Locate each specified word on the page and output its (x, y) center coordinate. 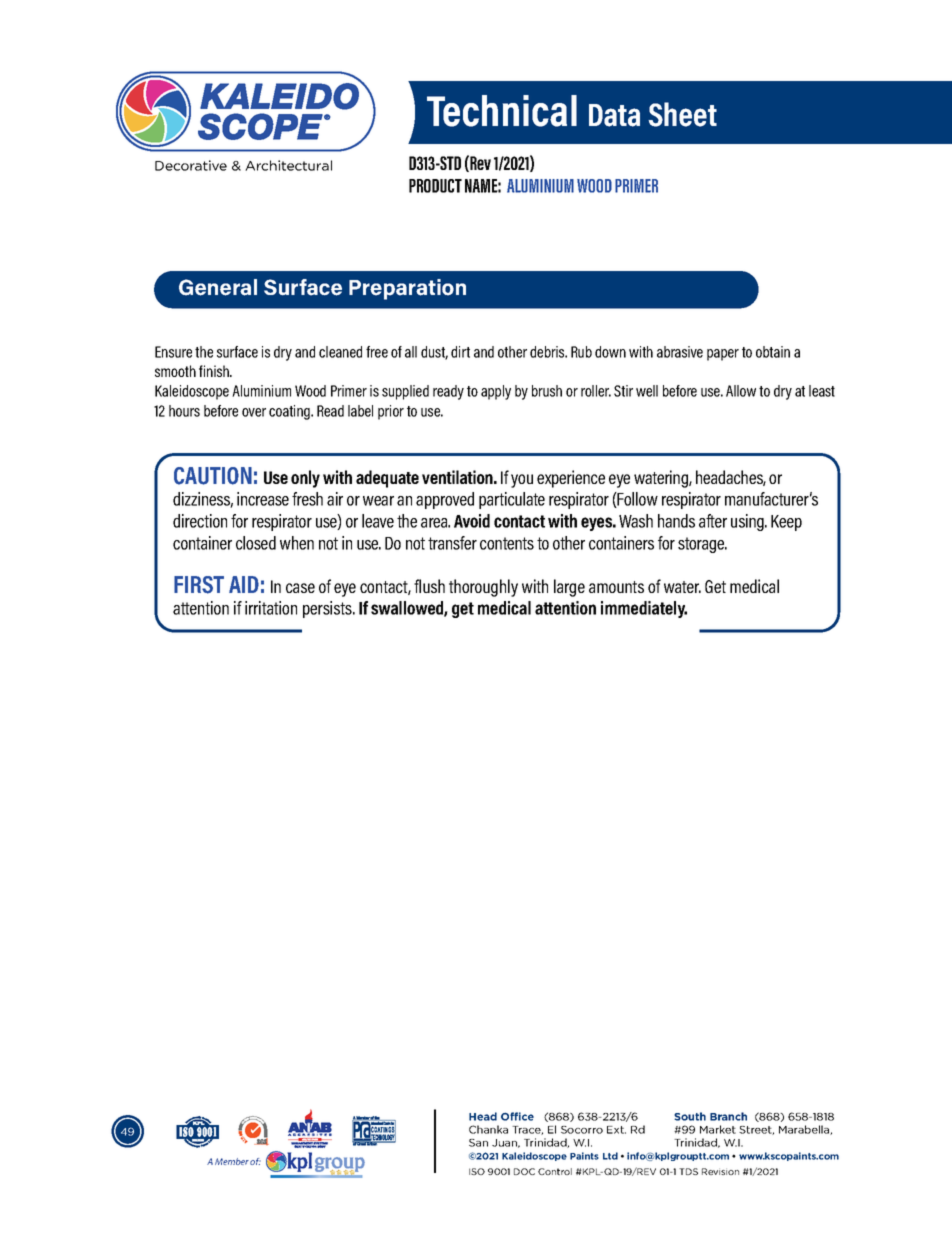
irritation (271, 608)
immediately (644, 609)
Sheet (682, 114)
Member (232, 1161)
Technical (502, 111)
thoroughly (483, 588)
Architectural (288, 165)
